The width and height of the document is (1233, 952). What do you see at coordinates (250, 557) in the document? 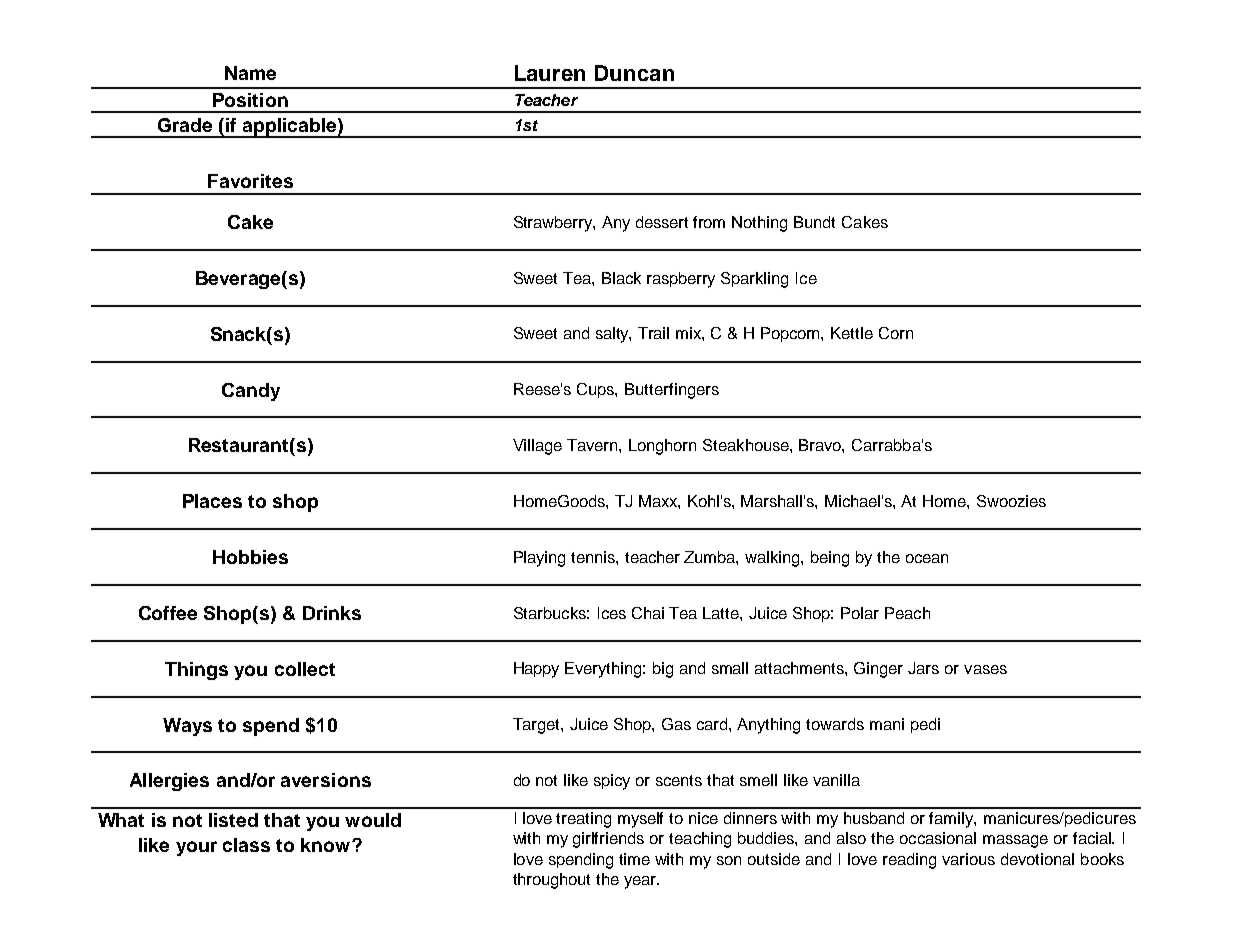
I see `Hobbies` at bounding box center [250, 557].
